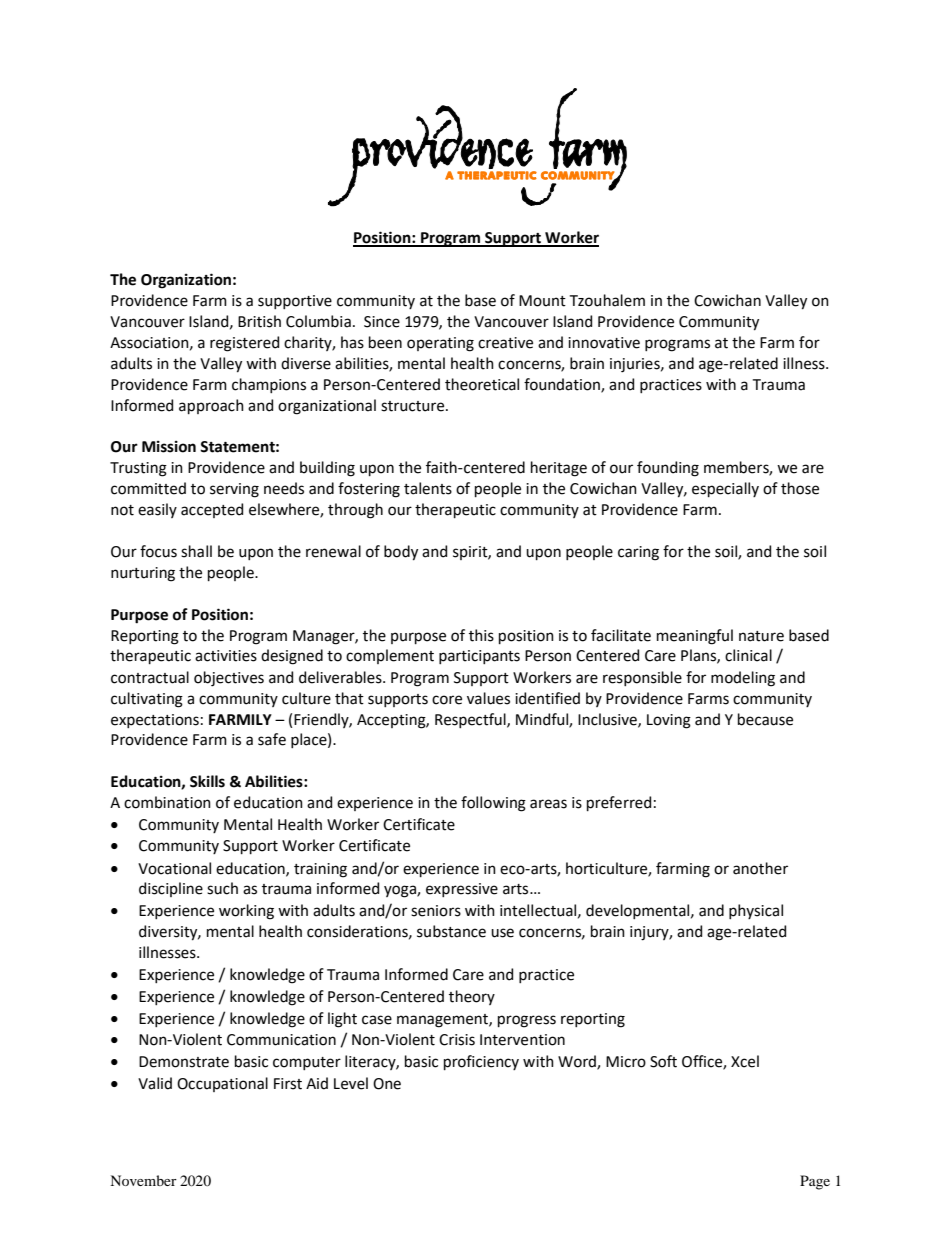 The image size is (952, 1233). What do you see at coordinates (604, 343) in the screenshot?
I see `innovative` at bounding box center [604, 343].
